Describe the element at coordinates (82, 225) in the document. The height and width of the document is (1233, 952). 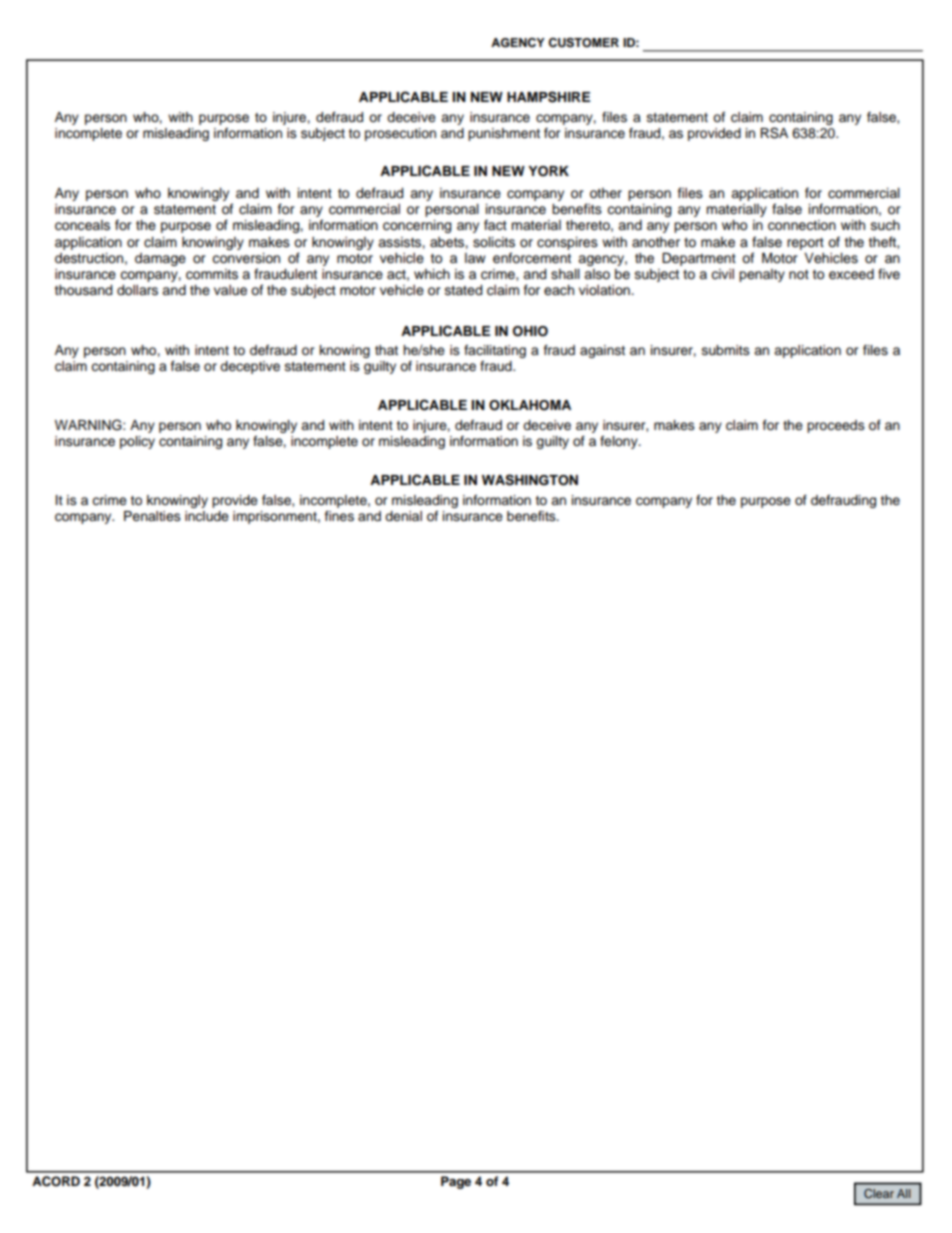
I see `conceals` at that location.
